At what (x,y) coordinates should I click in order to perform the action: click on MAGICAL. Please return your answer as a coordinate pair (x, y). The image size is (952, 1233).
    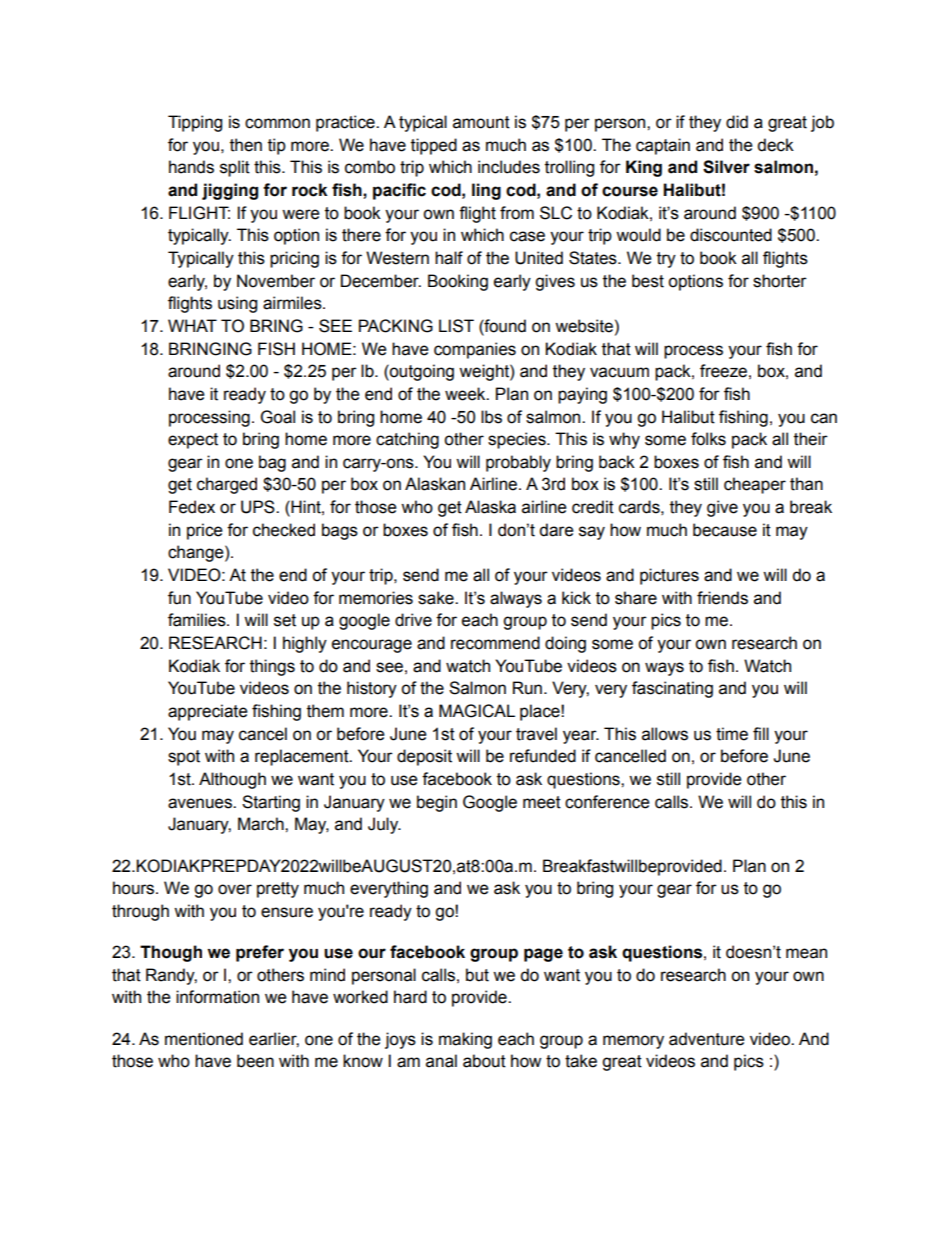
    Looking at the image, I should click on (477, 711).
